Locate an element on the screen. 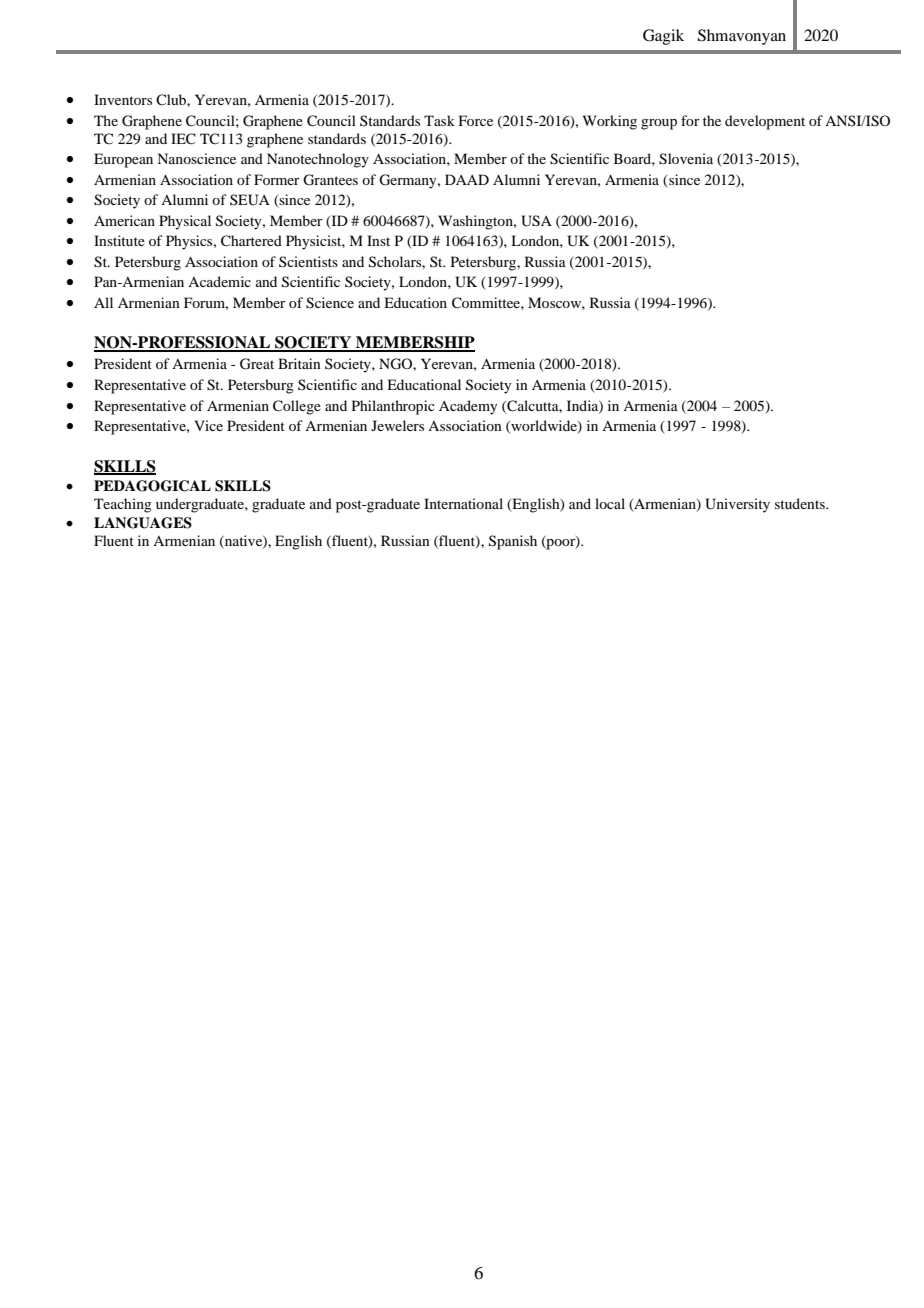 This screenshot has height=1308, width=924. Task is located at coordinates (439, 120).
